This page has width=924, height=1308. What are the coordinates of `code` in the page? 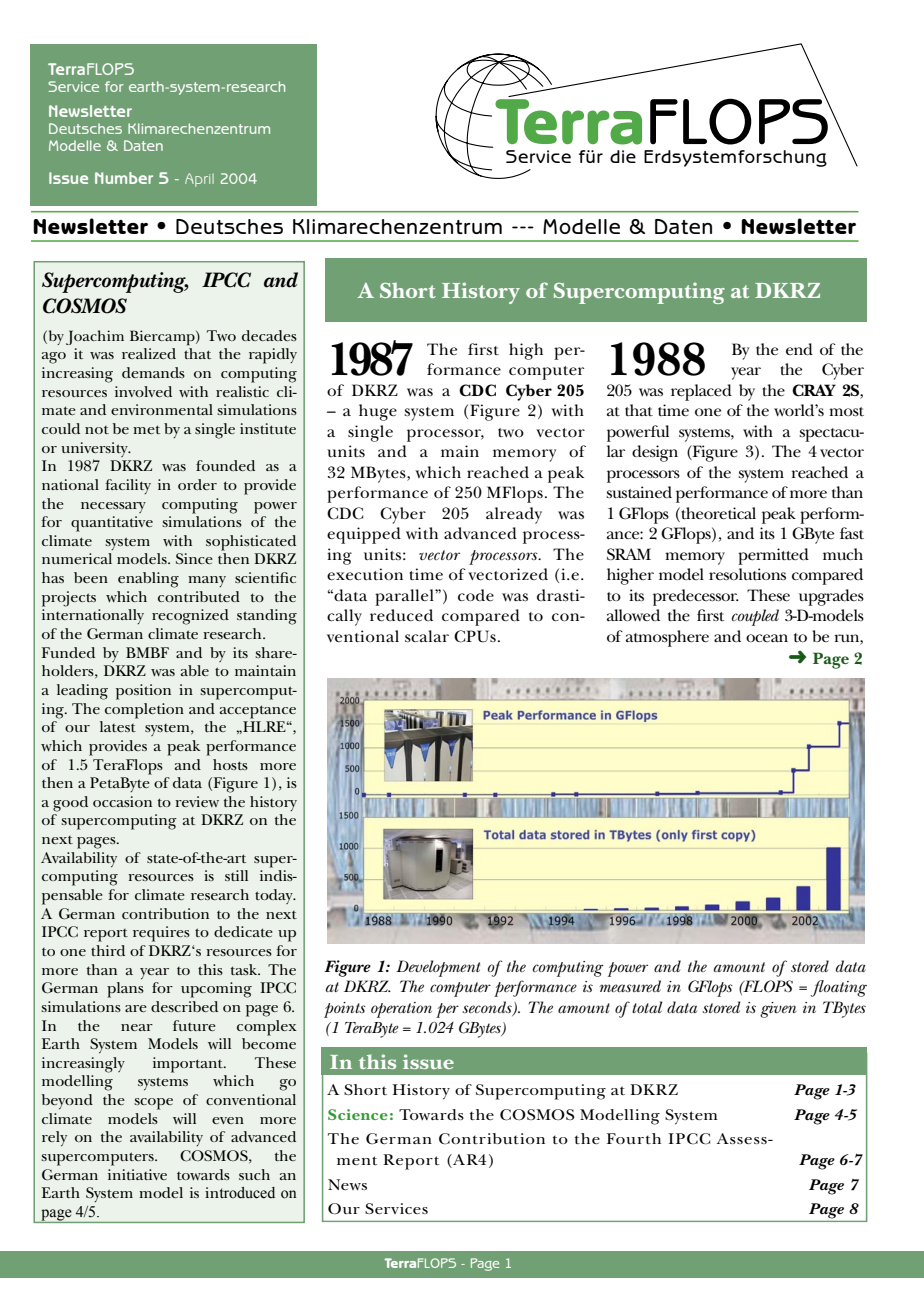 It's located at (476, 595).
